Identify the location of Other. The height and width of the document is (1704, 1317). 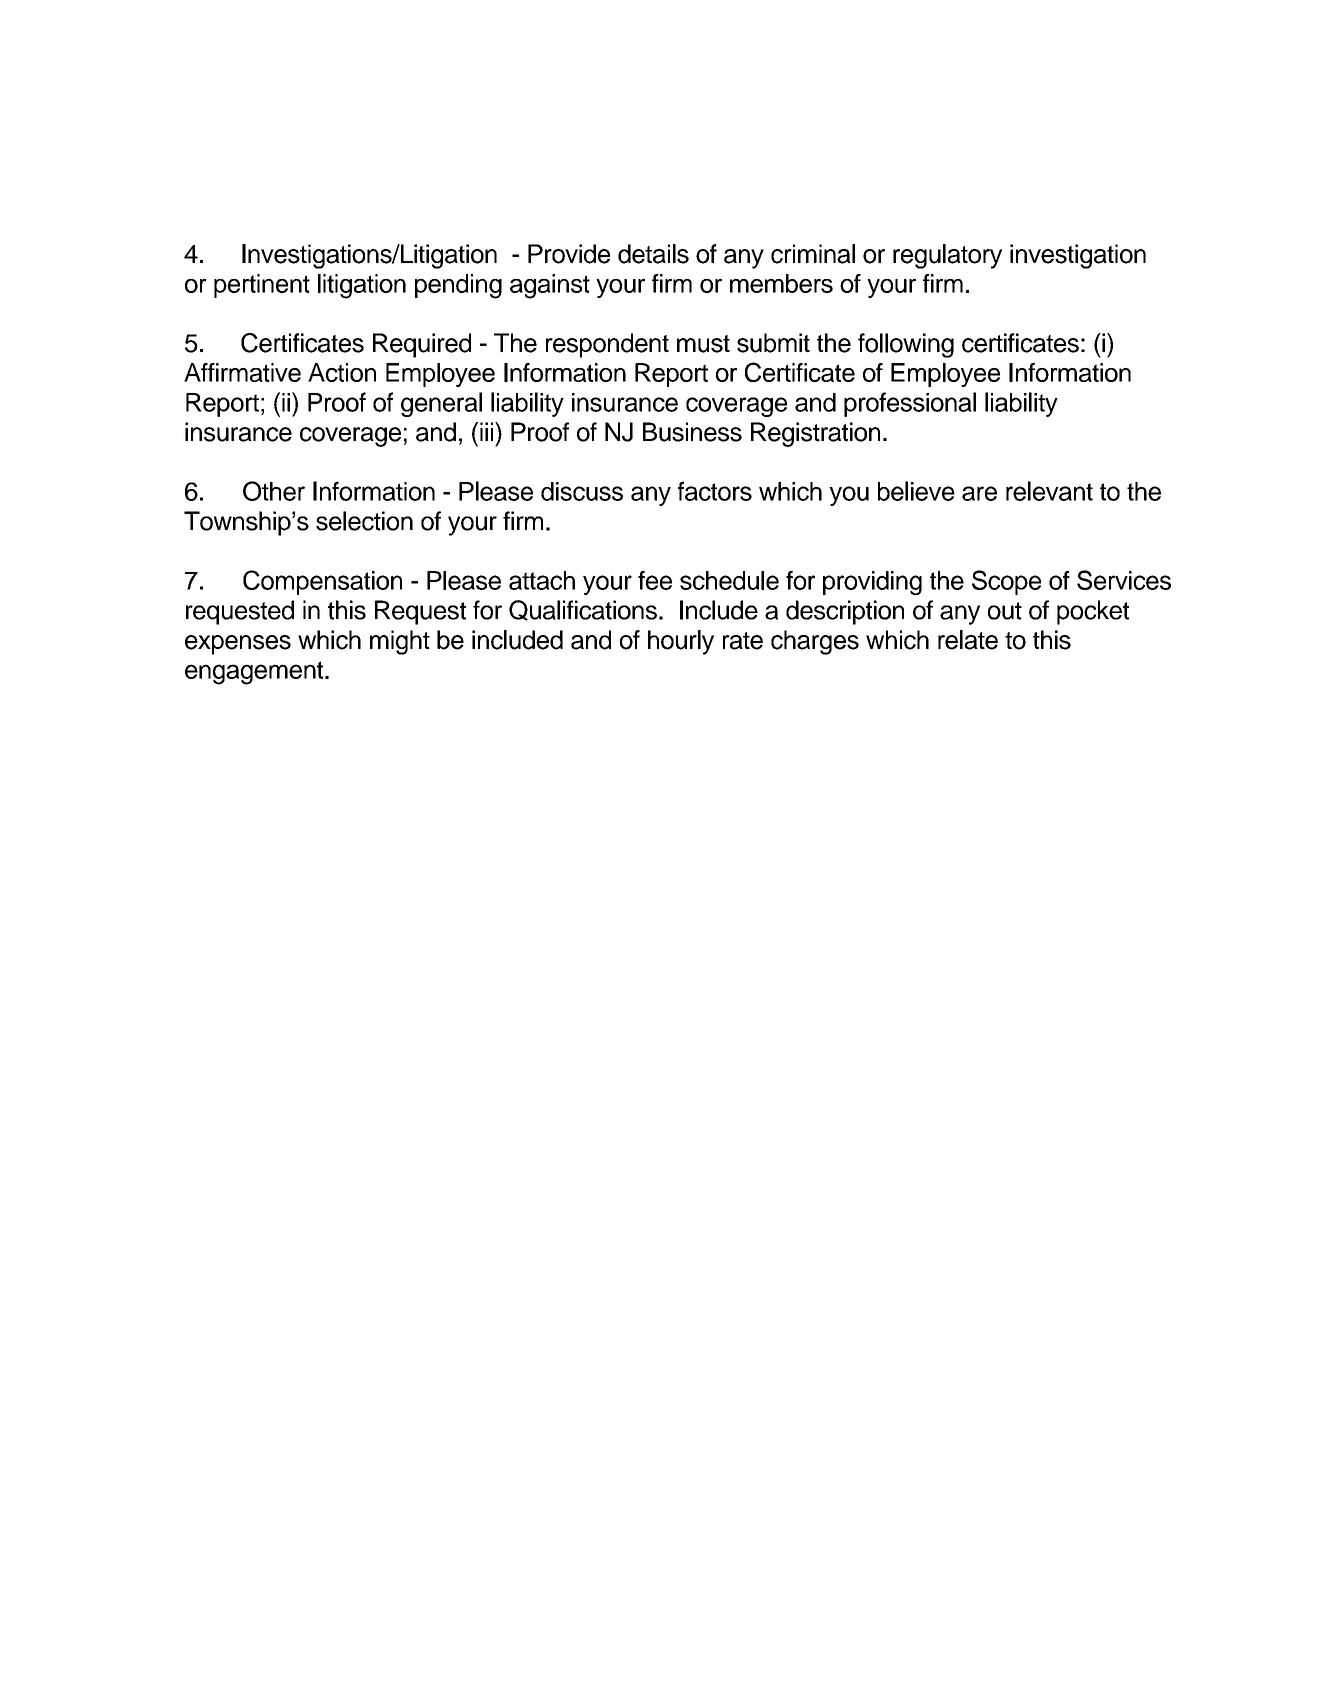
(274, 491).
